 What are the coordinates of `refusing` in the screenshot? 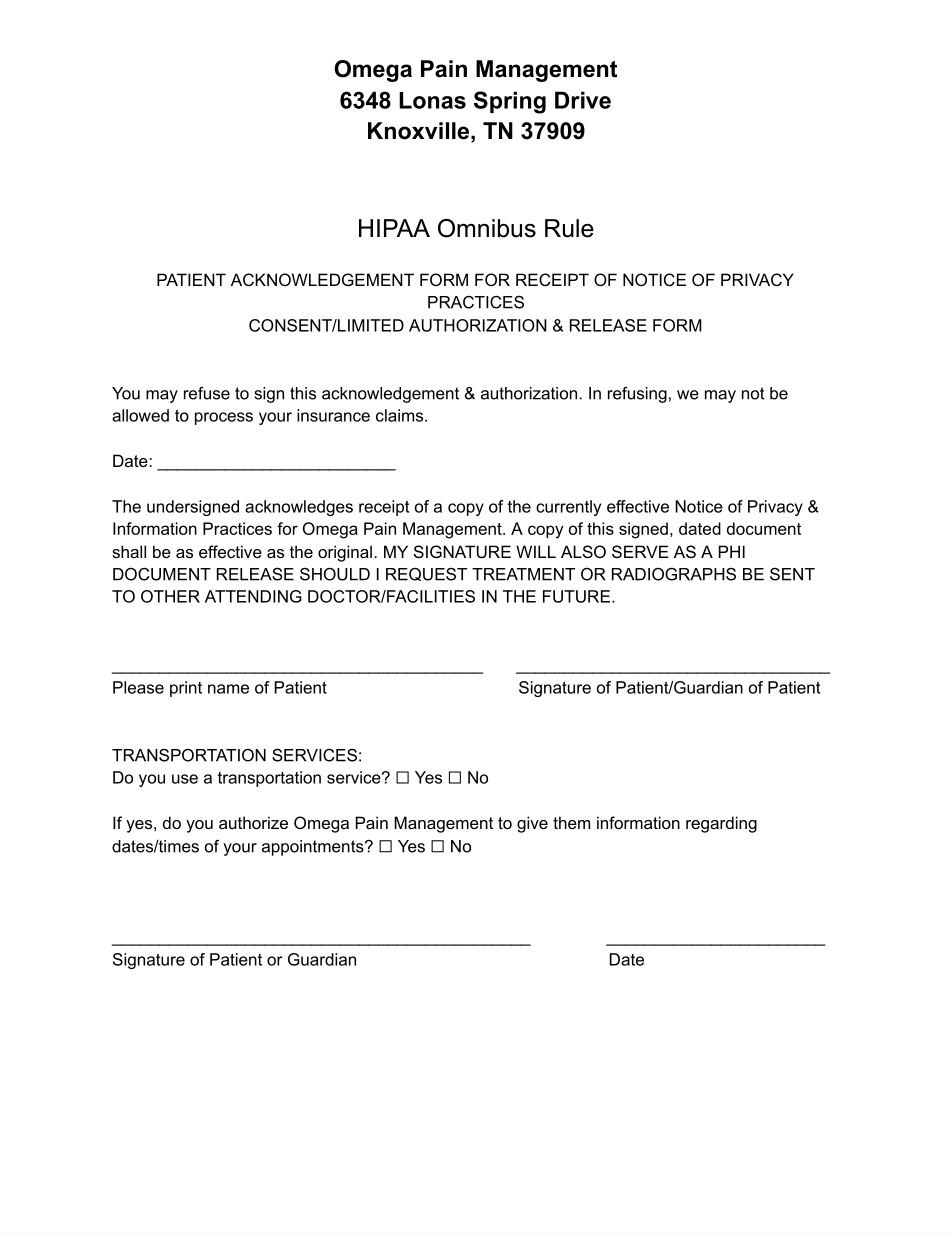 It's located at (637, 395).
